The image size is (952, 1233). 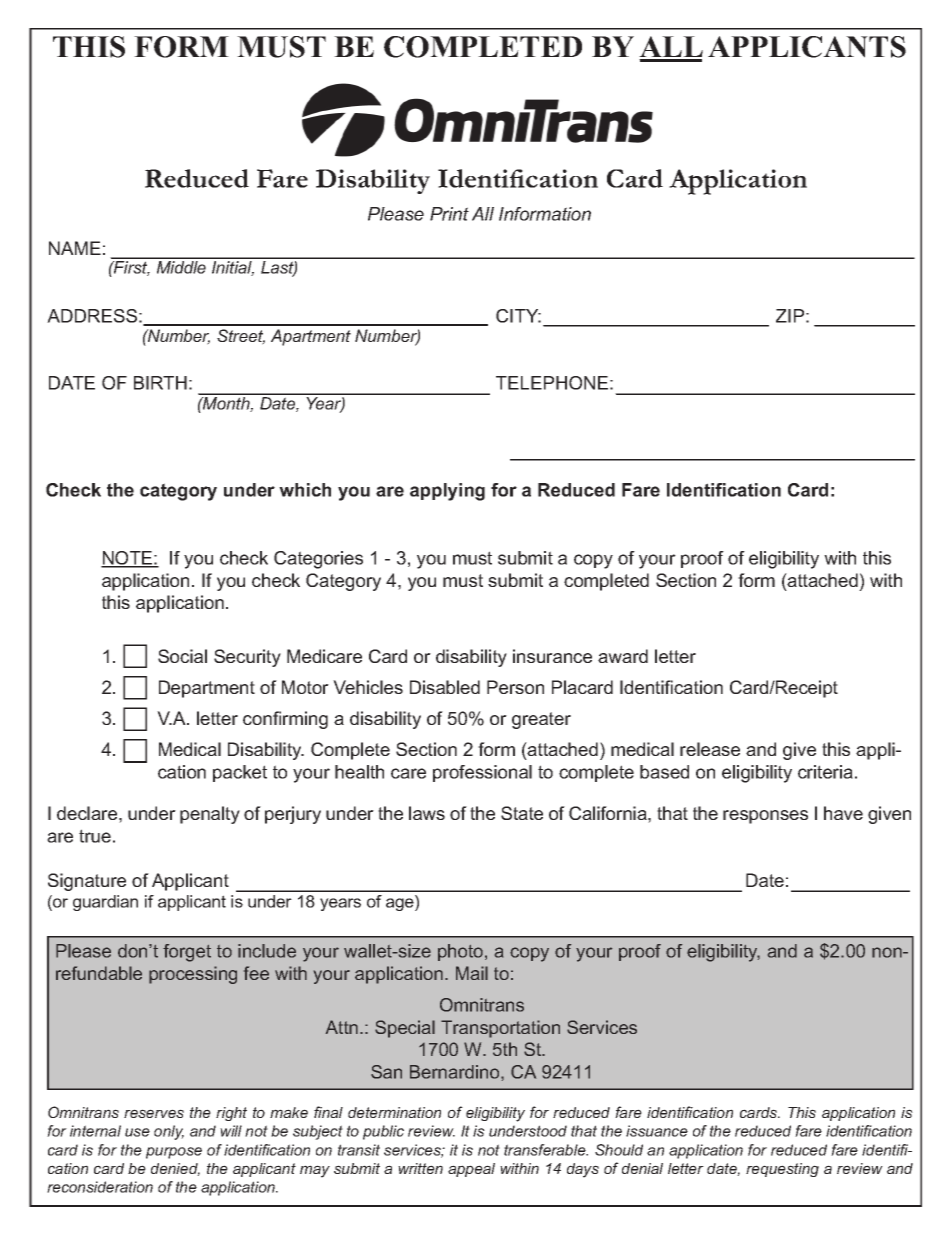 I want to click on purpose, so click(x=174, y=1153).
